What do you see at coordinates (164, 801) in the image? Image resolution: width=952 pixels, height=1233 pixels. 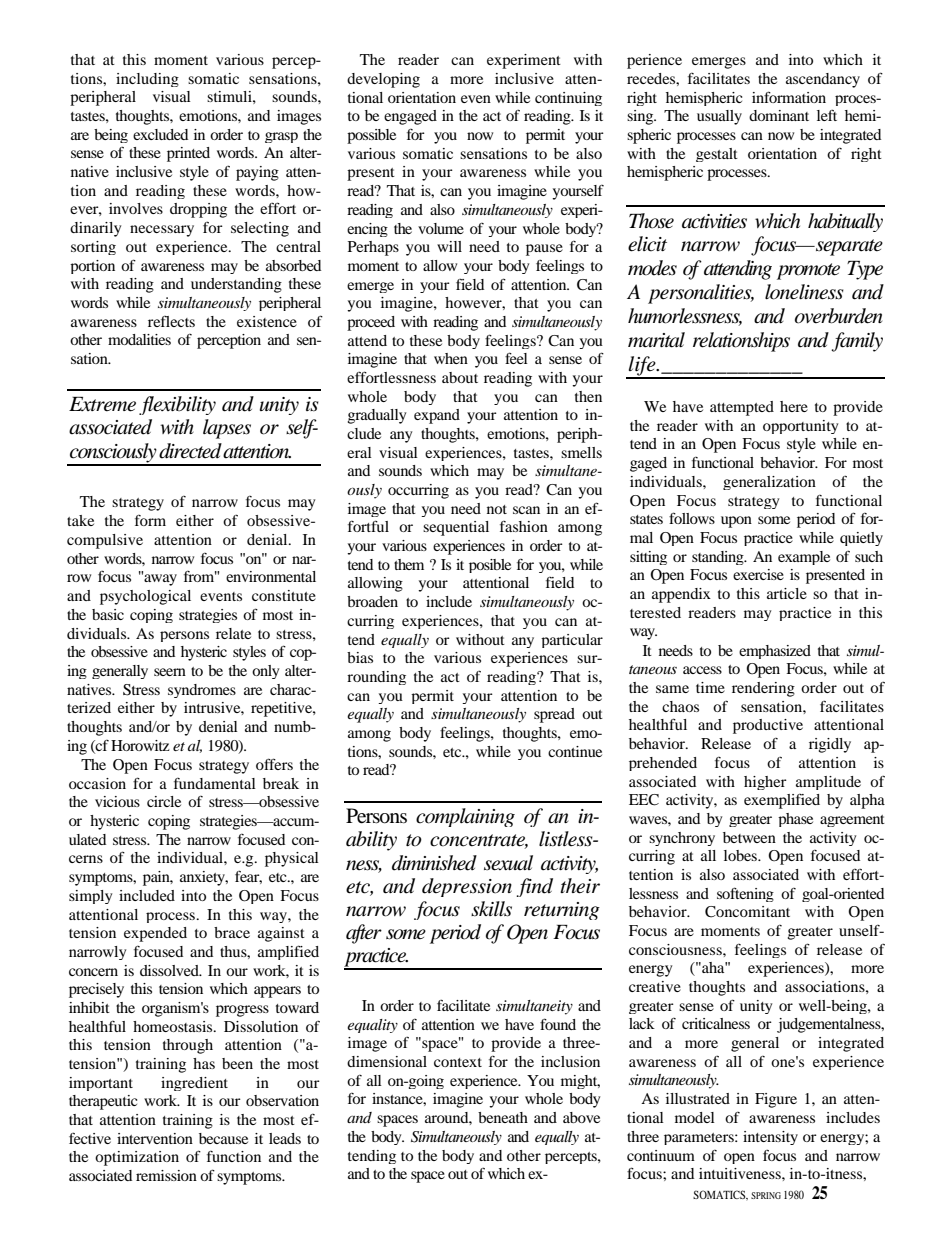 I see `circle` at bounding box center [164, 801].
